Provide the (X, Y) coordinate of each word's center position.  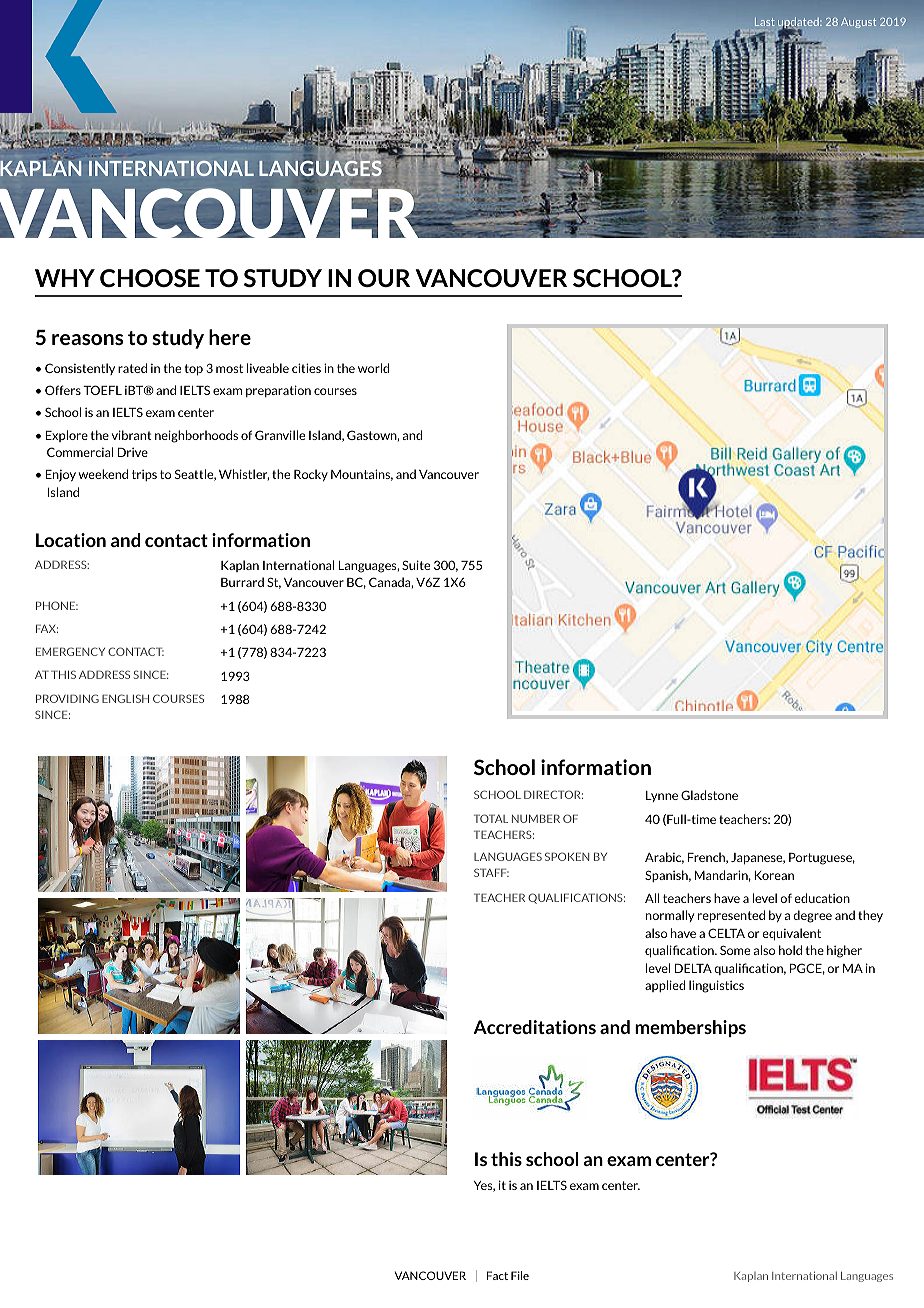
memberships (690, 1028)
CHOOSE (150, 278)
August (858, 23)
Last (765, 22)
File (520, 1275)
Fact (497, 1275)
